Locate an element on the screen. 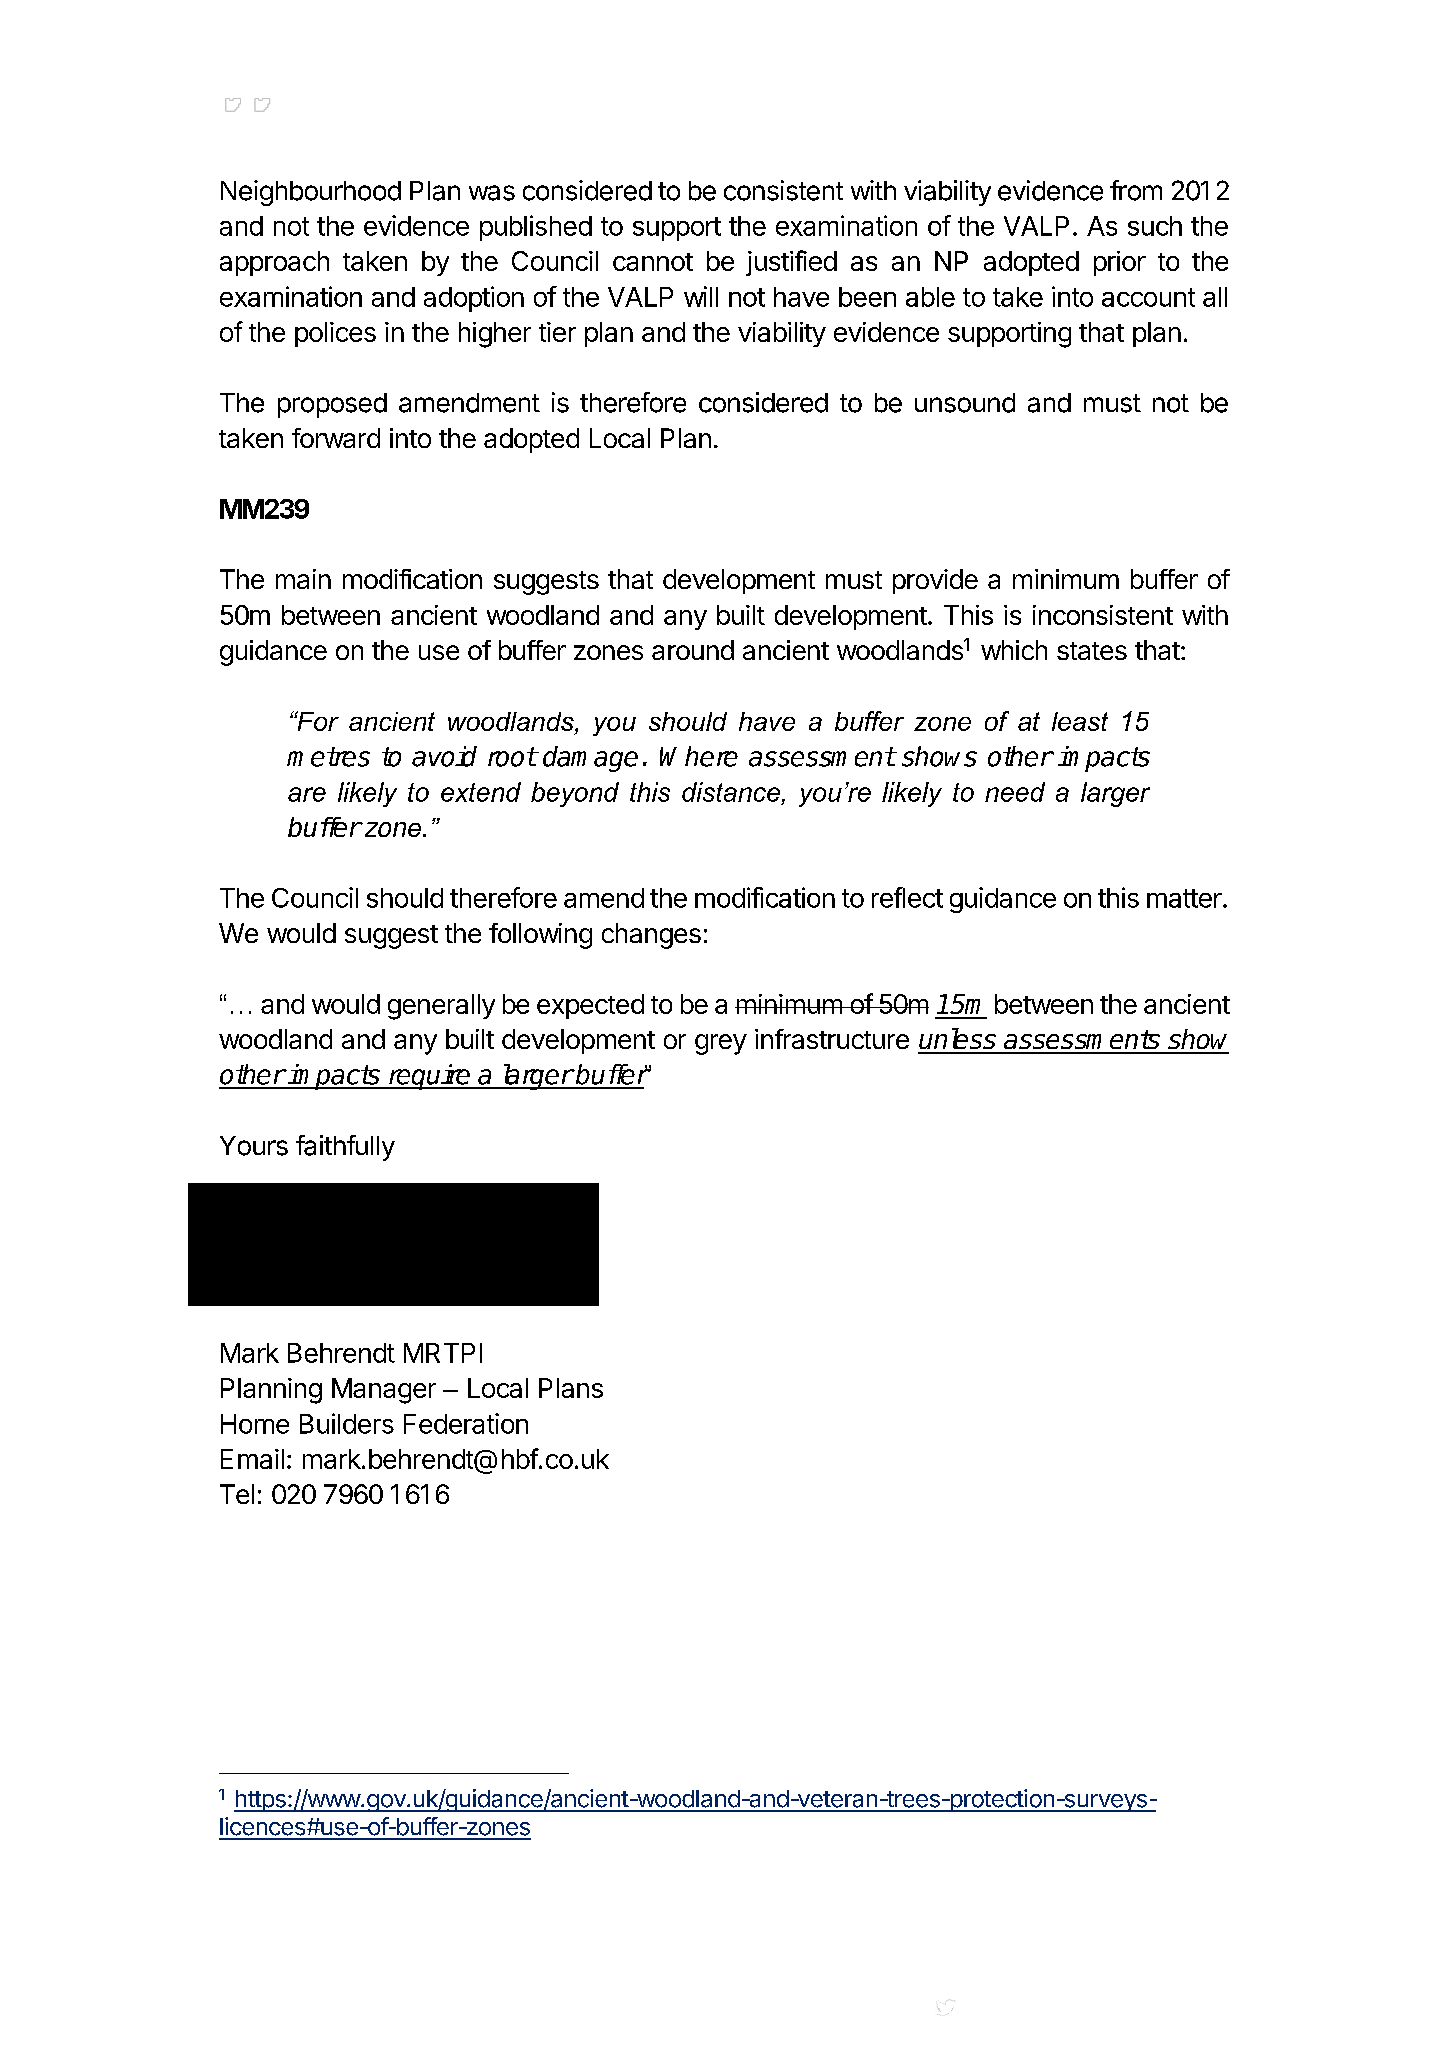 Image resolution: width=1447 pixels, height=2047 pixels. Neighbourhood is located at coordinates (311, 193).
